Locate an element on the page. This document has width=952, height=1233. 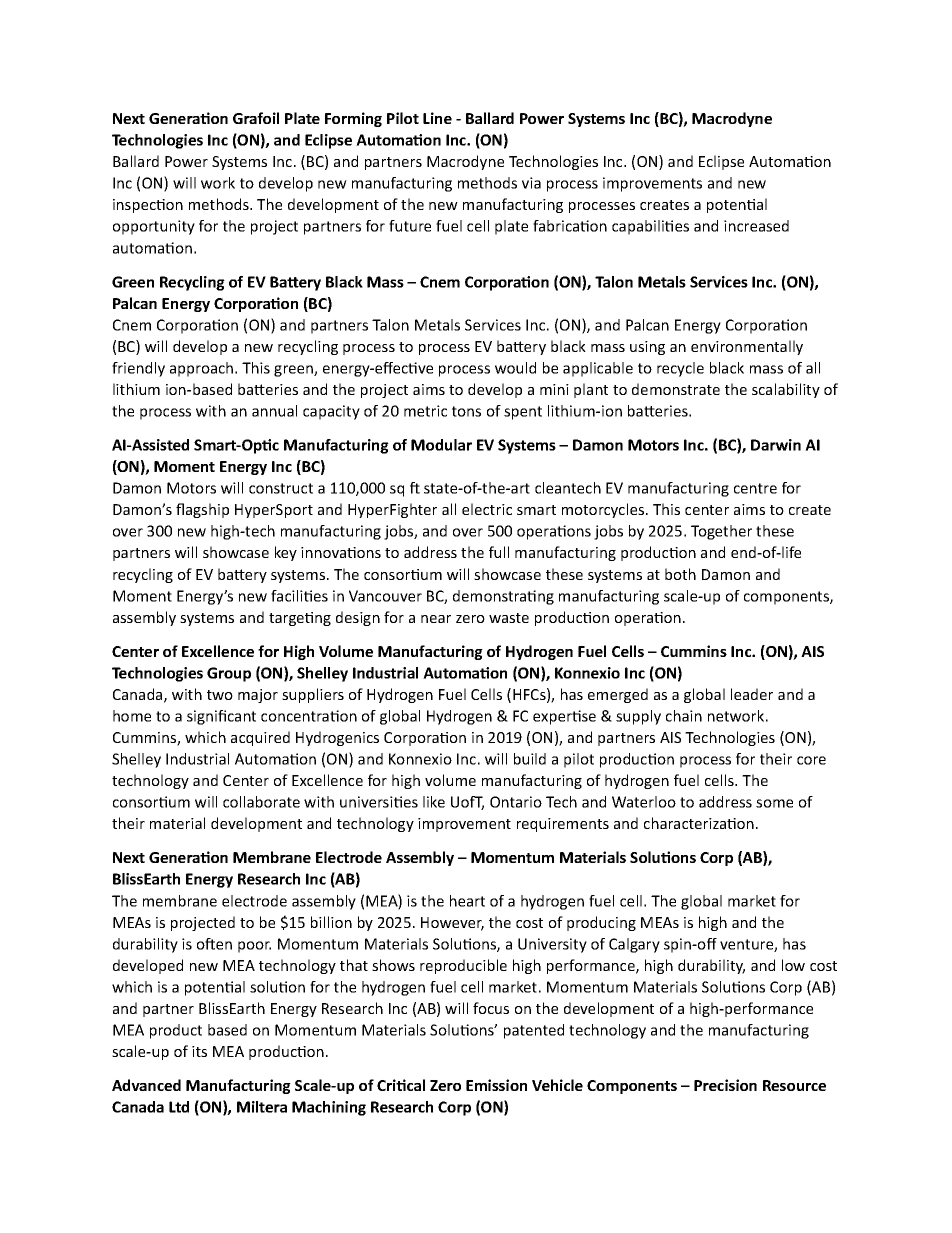
both is located at coordinates (680, 574).
